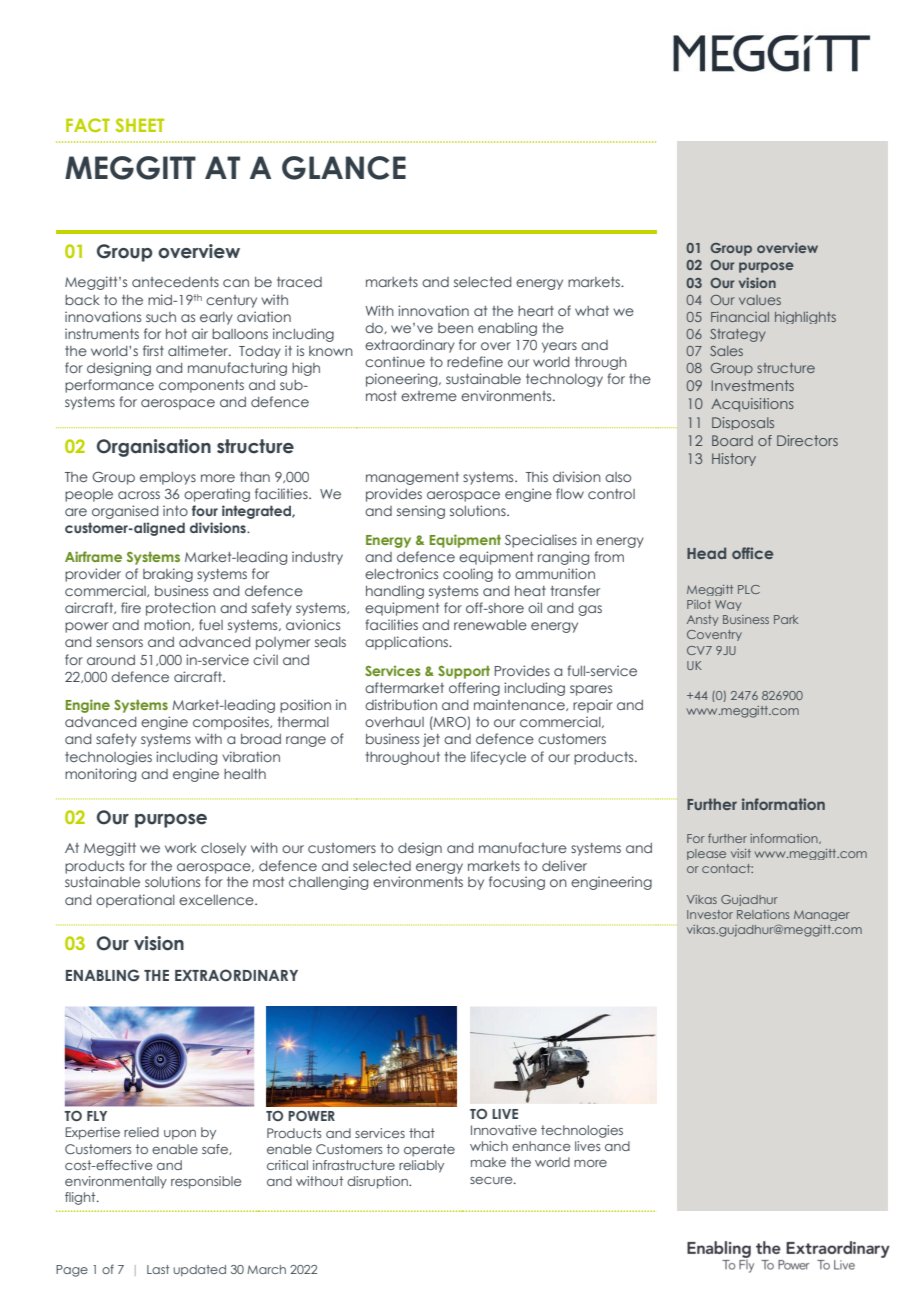 The height and width of the screenshot is (1307, 924). Describe the element at coordinates (111, 660) in the screenshot. I see `around` at that location.
